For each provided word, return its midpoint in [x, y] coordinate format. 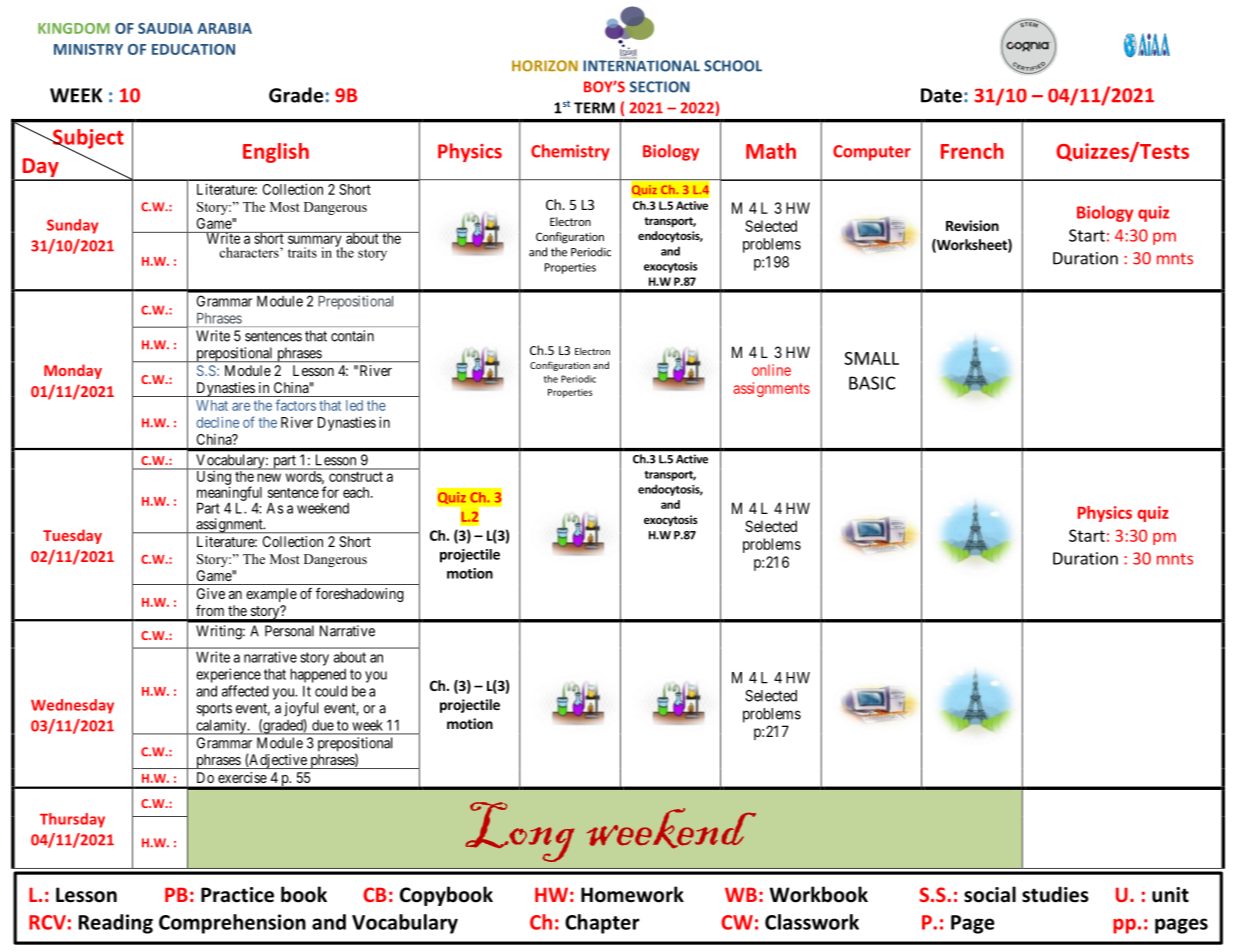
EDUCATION [193, 49]
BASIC [872, 383]
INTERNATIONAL [641, 65]
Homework [632, 894]
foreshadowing [360, 594]
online [771, 370]
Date [941, 95]
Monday [73, 371]
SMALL [871, 358]
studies [1055, 894]
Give [211, 593]
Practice [237, 895]
